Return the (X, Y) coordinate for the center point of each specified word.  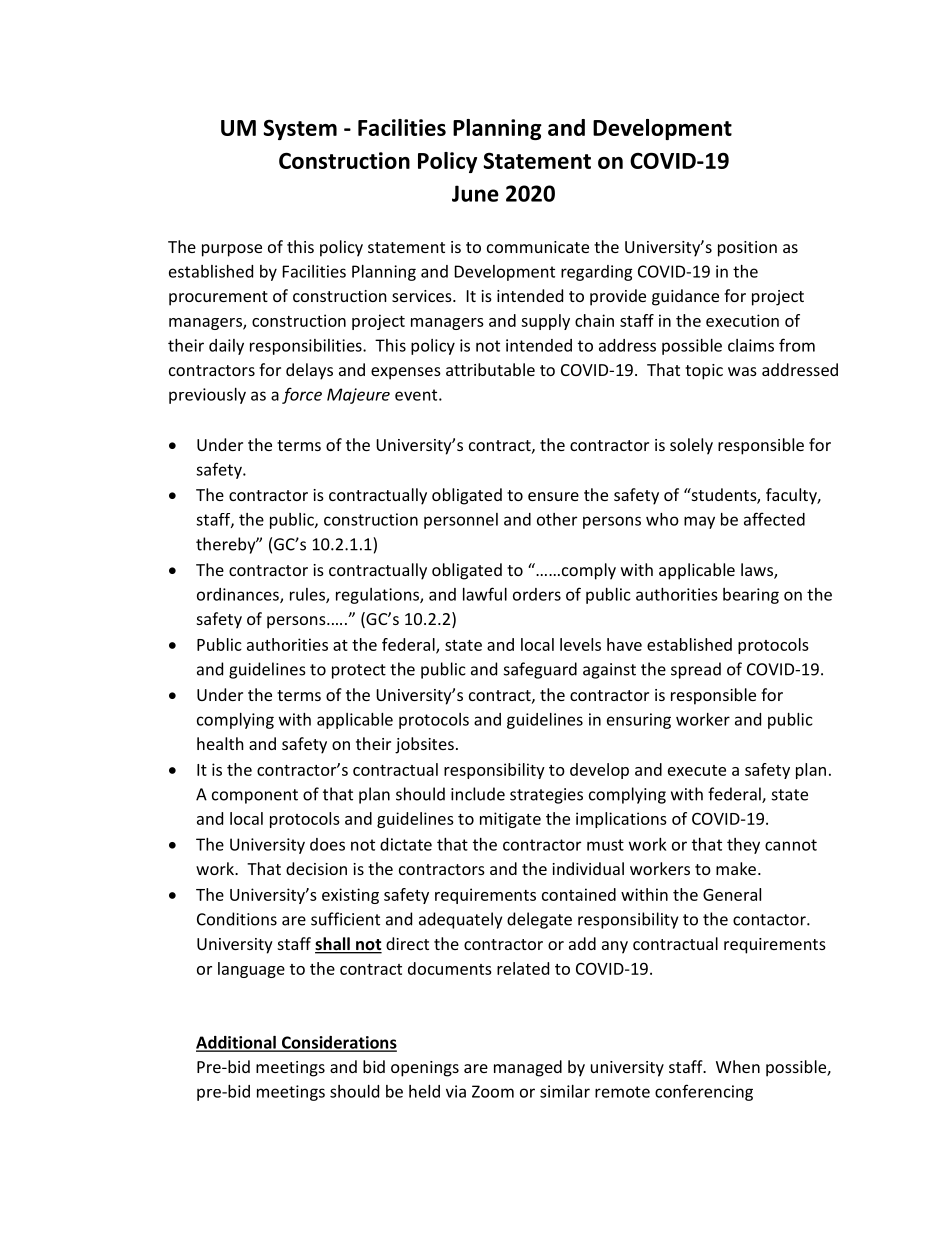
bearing (751, 596)
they (743, 846)
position (747, 249)
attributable (490, 369)
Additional (237, 1043)
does (327, 844)
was (742, 371)
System (300, 129)
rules (308, 595)
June (475, 193)
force (302, 395)
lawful (485, 594)
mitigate (510, 820)
